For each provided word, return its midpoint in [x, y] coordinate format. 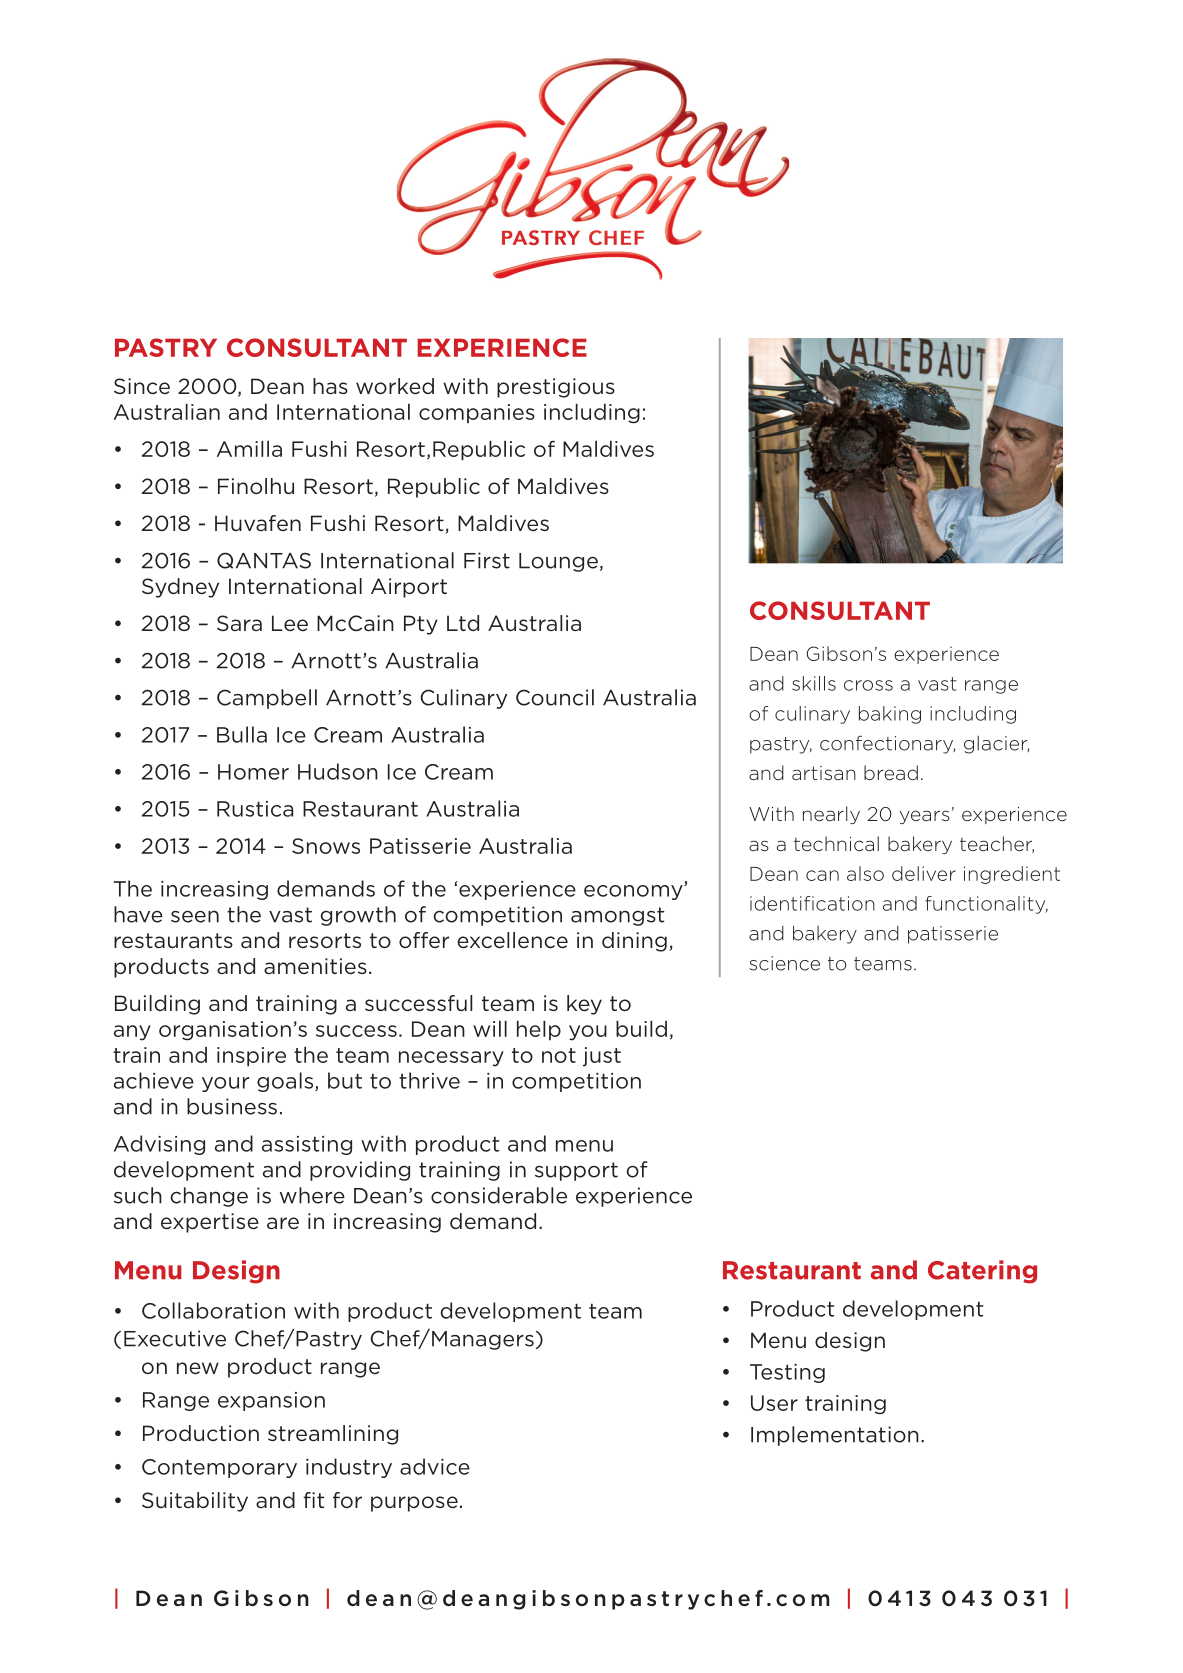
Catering [982, 1272]
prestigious [556, 388]
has [330, 386]
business [232, 1106]
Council [555, 697]
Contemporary [219, 1468]
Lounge [558, 562]
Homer [253, 772]
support [576, 1171]
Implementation [835, 1436]
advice [435, 1466]
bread [891, 772]
